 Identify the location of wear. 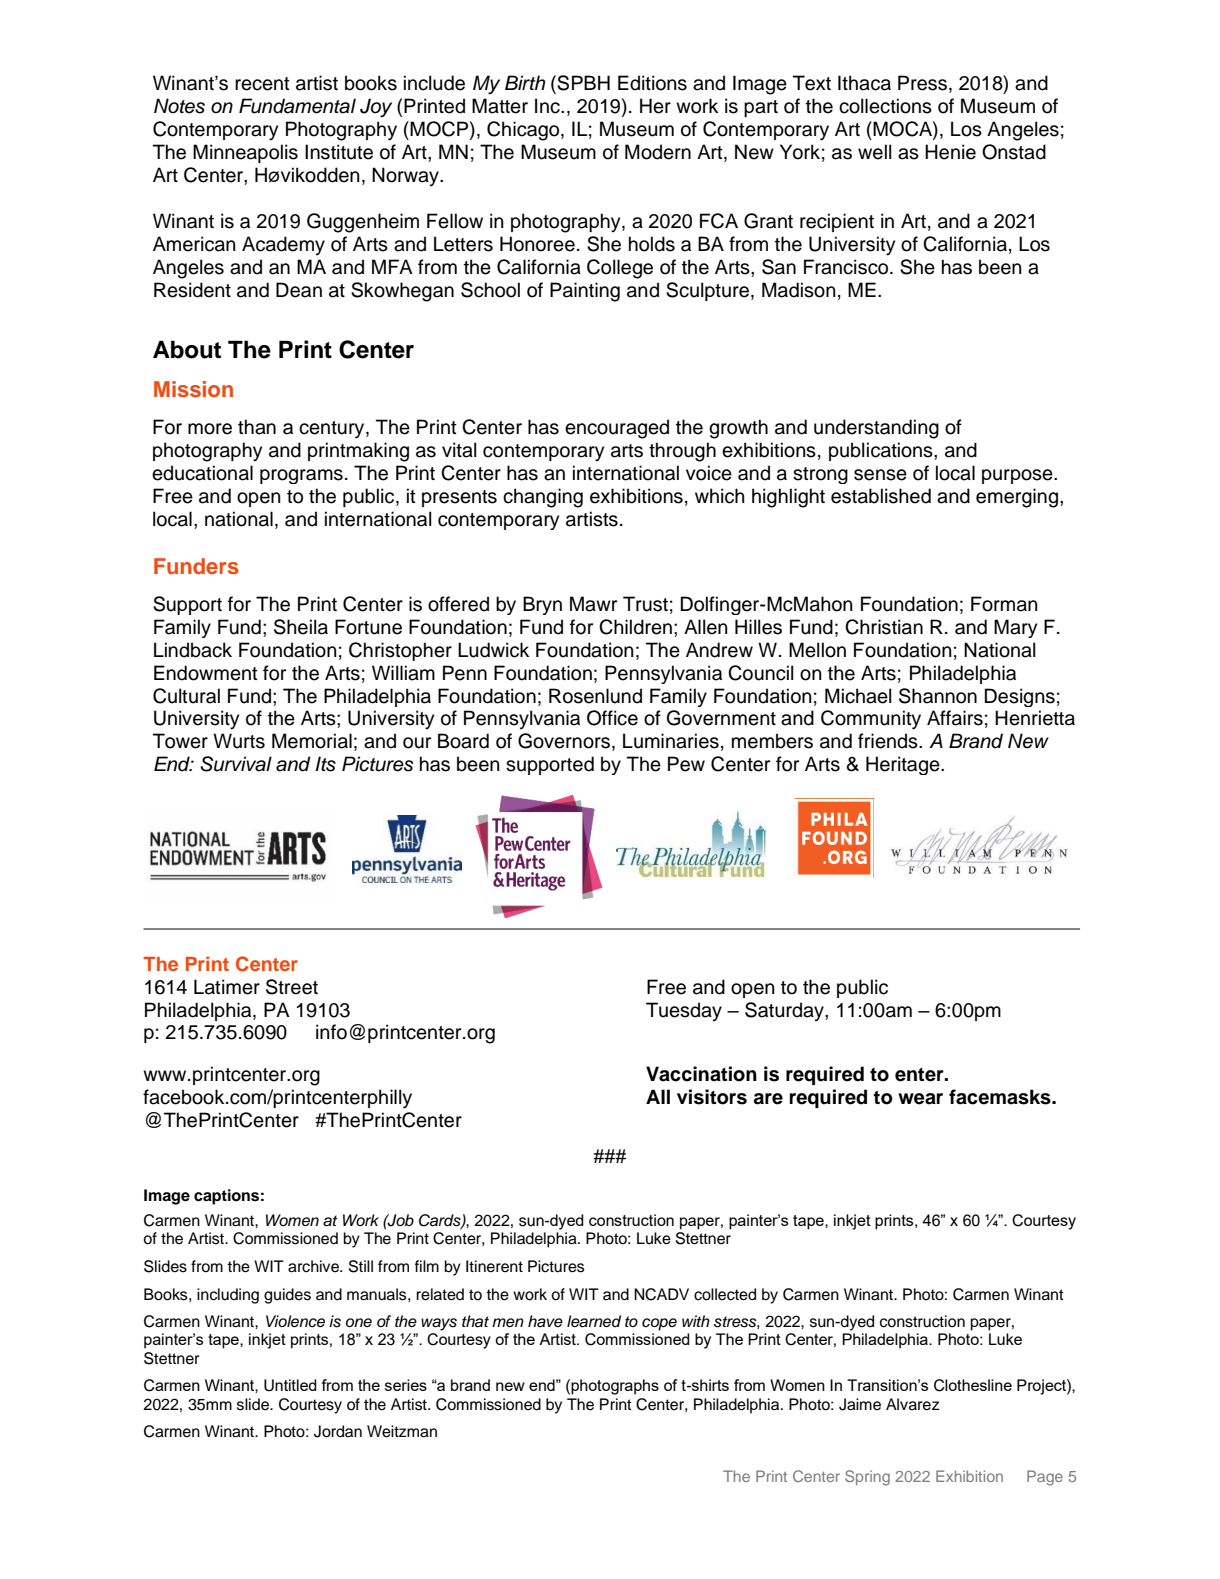
(920, 1099).
